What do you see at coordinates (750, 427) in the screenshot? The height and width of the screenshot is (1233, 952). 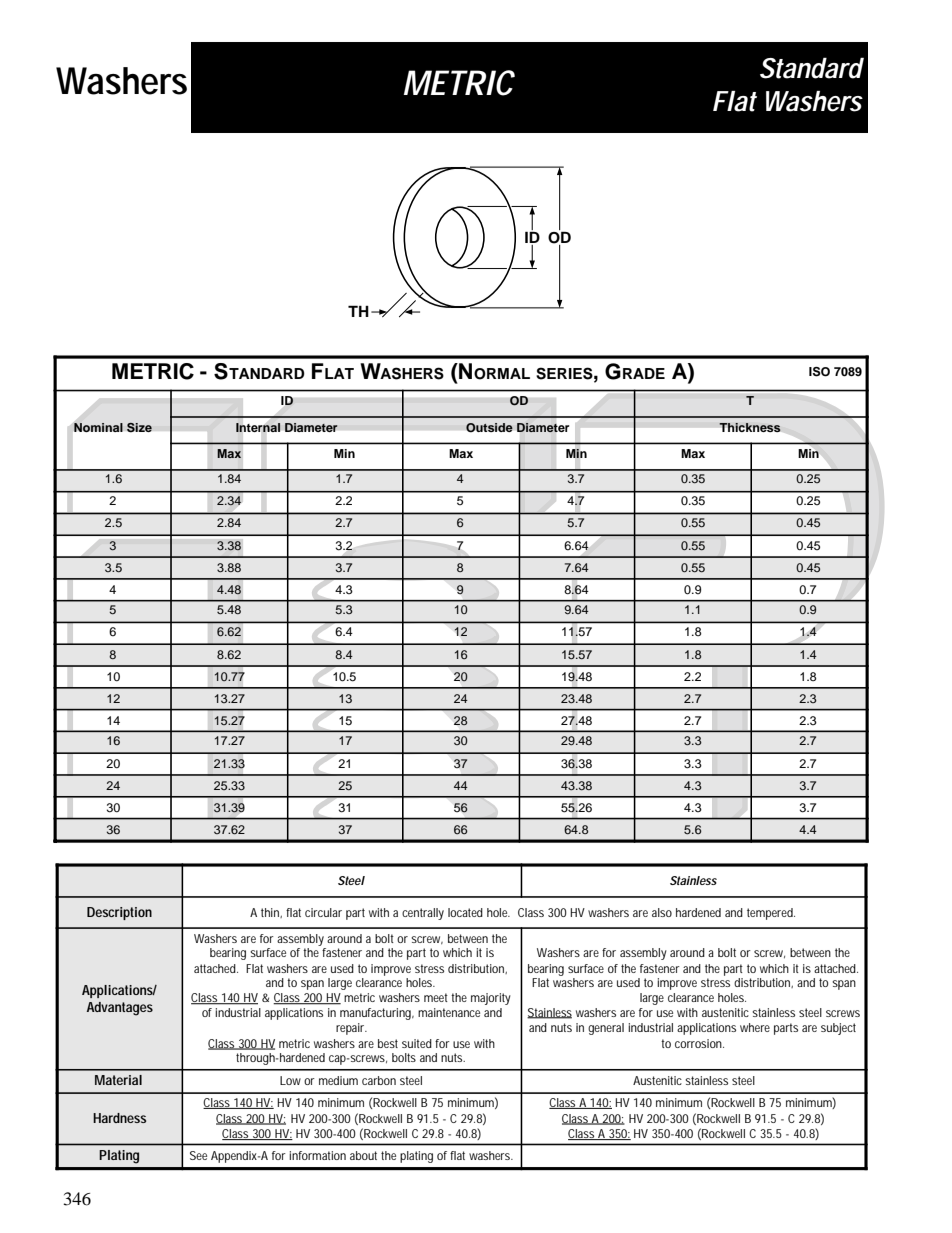 I see `Thickness` at bounding box center [750, 427].
